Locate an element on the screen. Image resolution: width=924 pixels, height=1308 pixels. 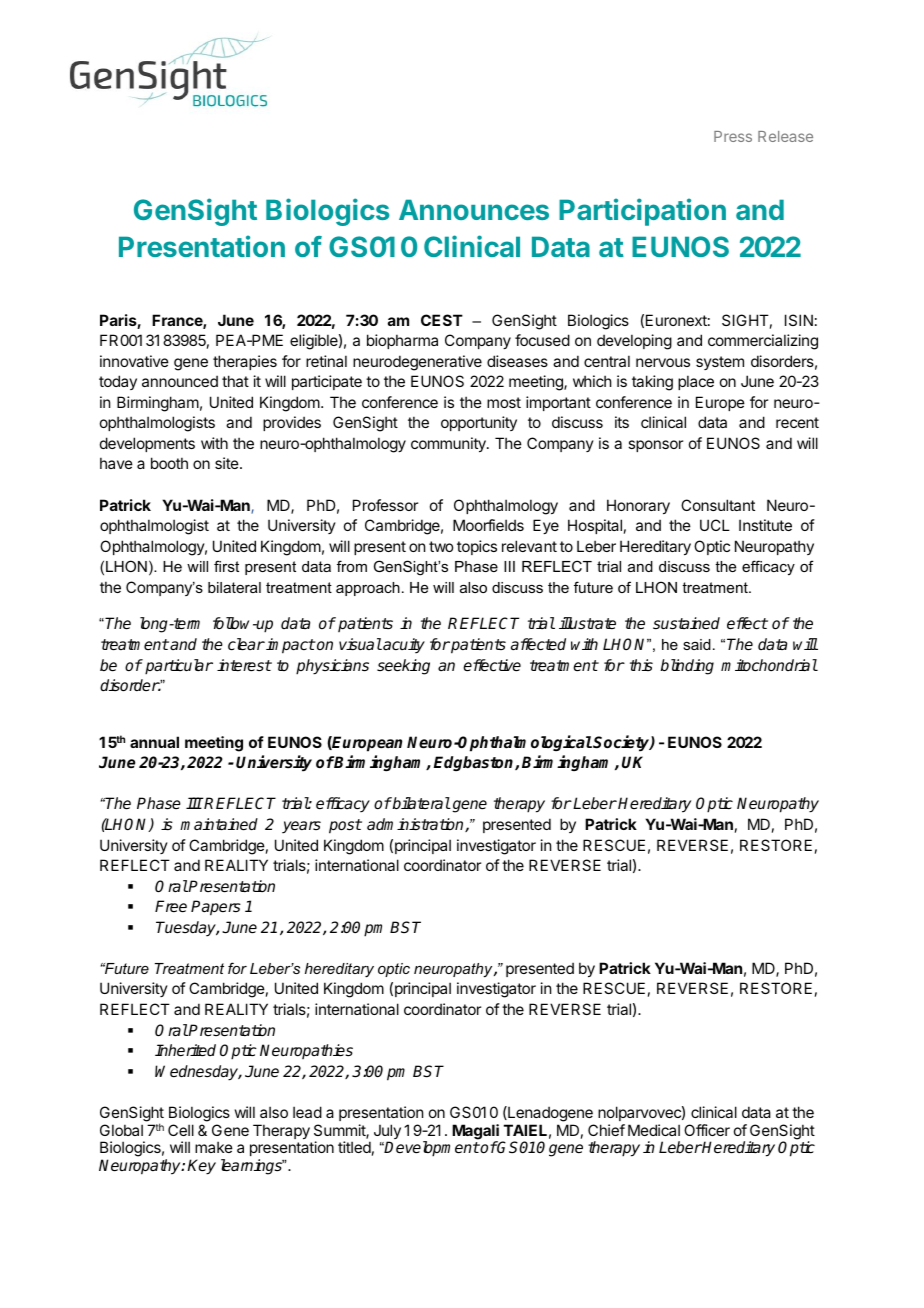
Press is located at coordinates (733, 136).
